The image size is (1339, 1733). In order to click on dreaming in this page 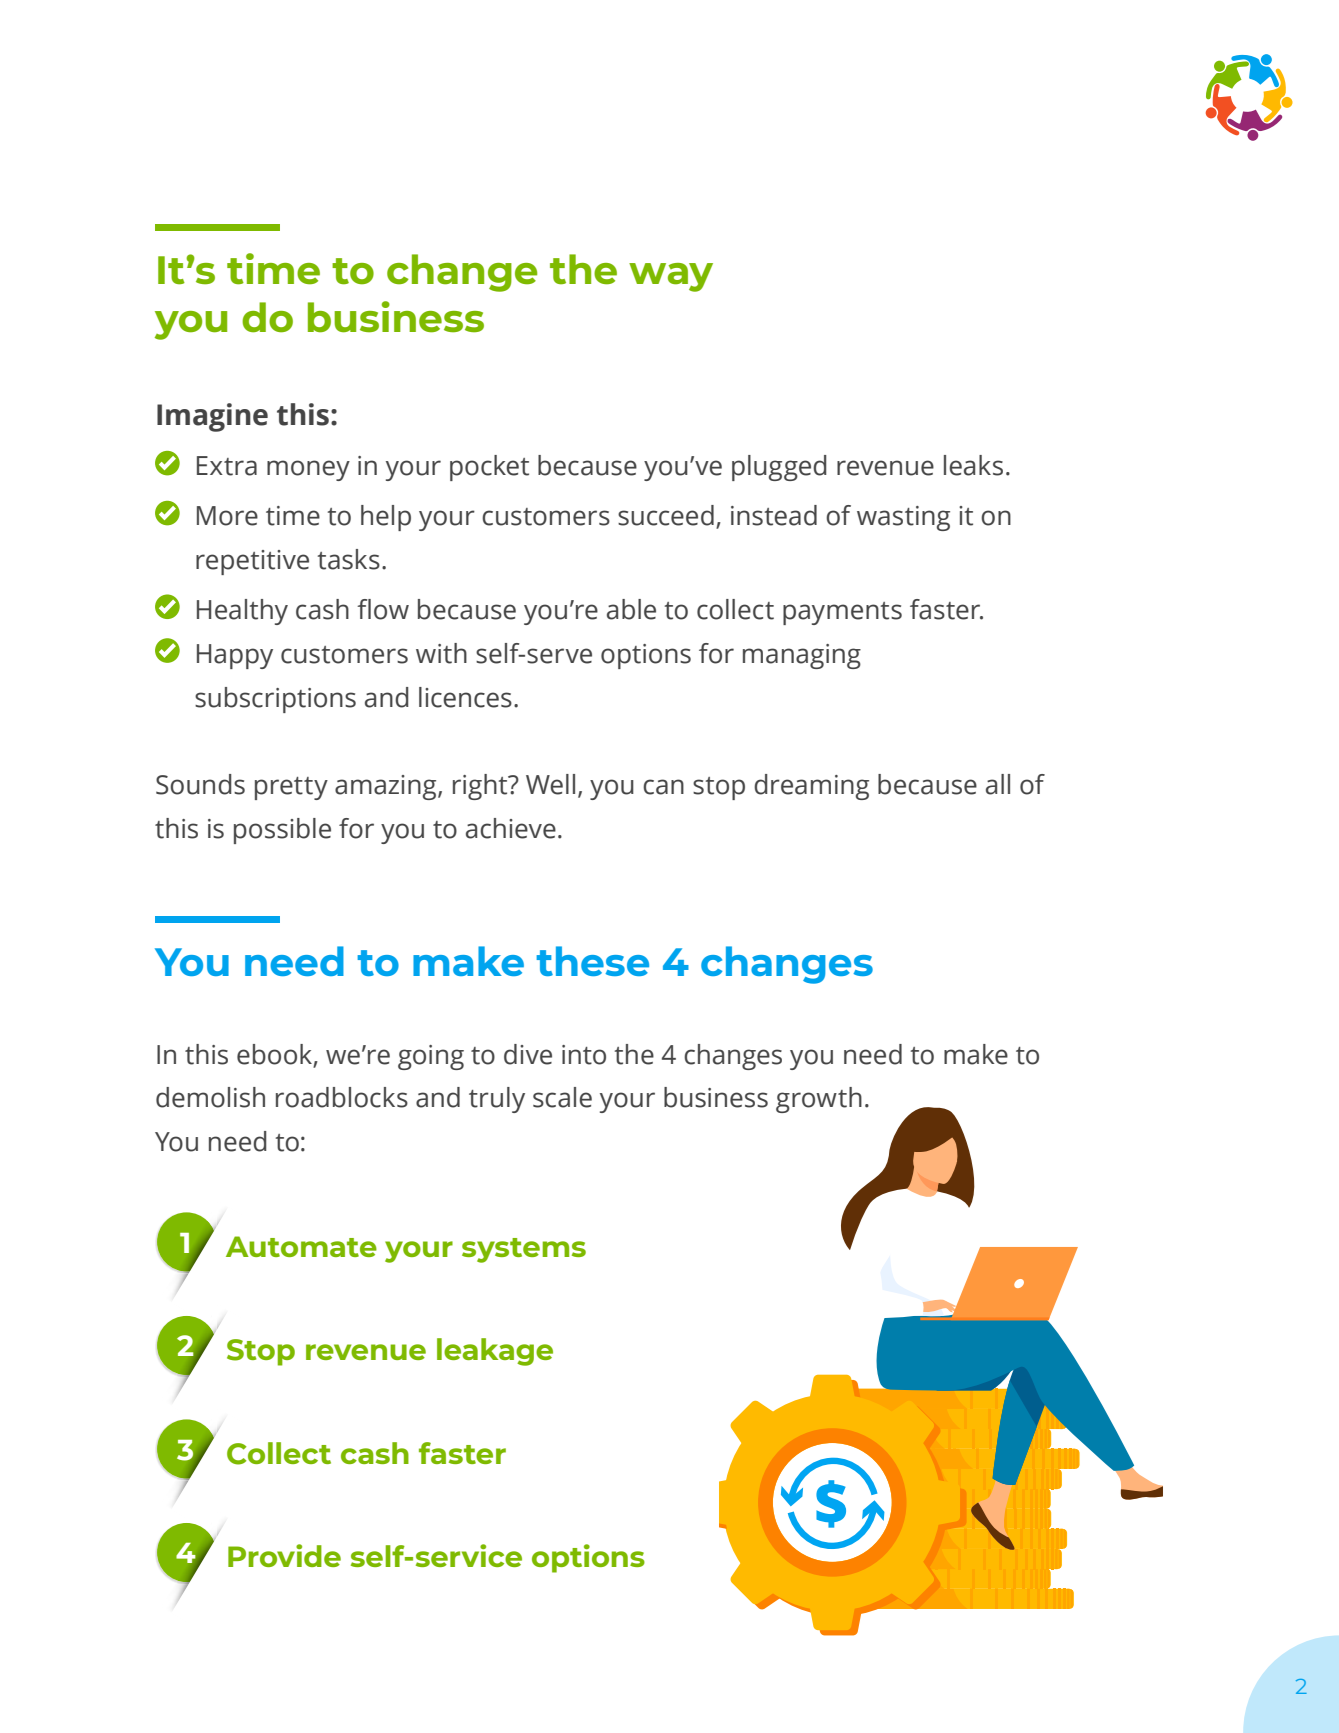, I will do `click(811, 787)`.
